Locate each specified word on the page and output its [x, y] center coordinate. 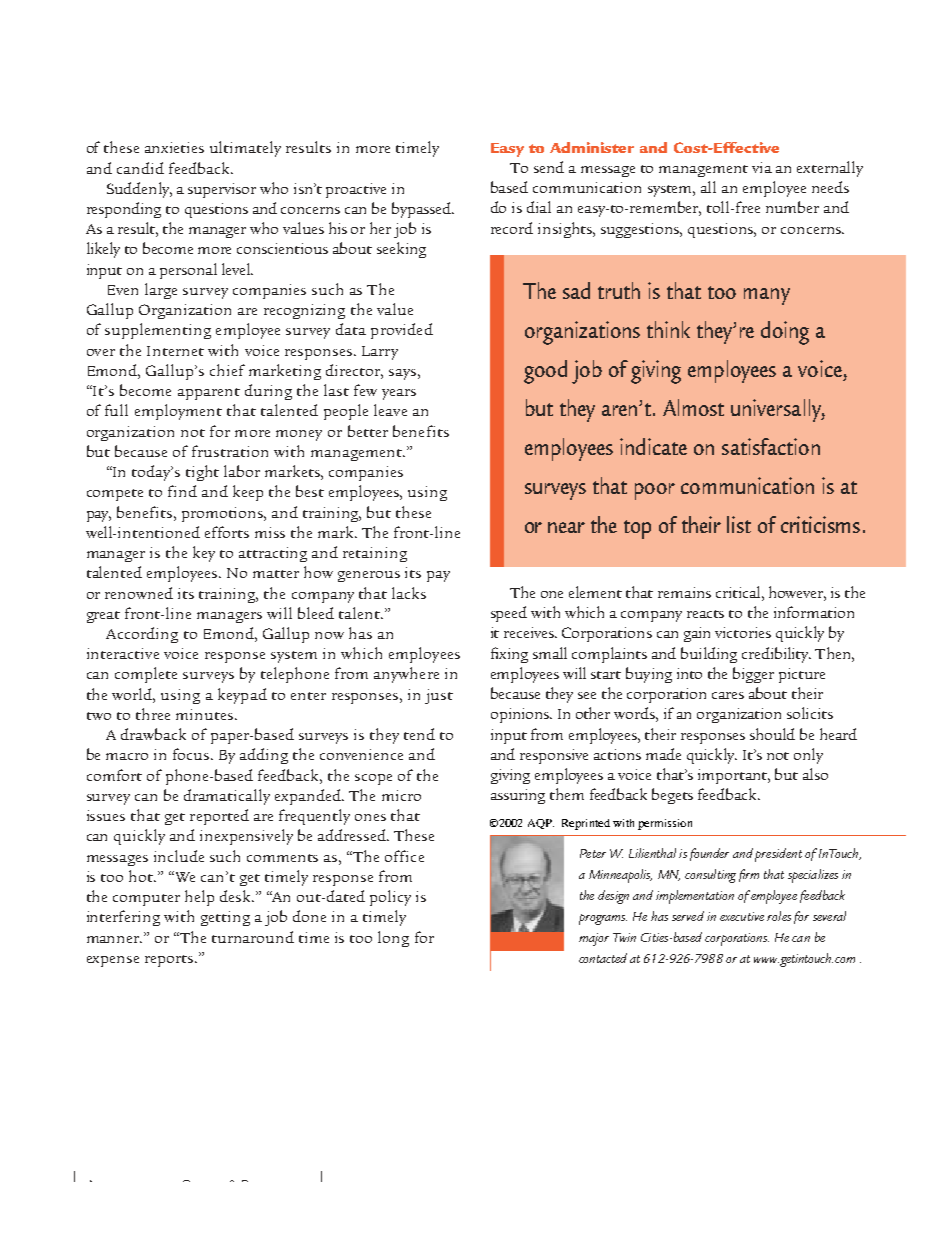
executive [742, 916]
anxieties [174, 147]
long [393, 939]
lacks [409, 593]
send [549, 167]
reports [170, 961]
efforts [227, 532]
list [739, 524]
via [762, 167]
